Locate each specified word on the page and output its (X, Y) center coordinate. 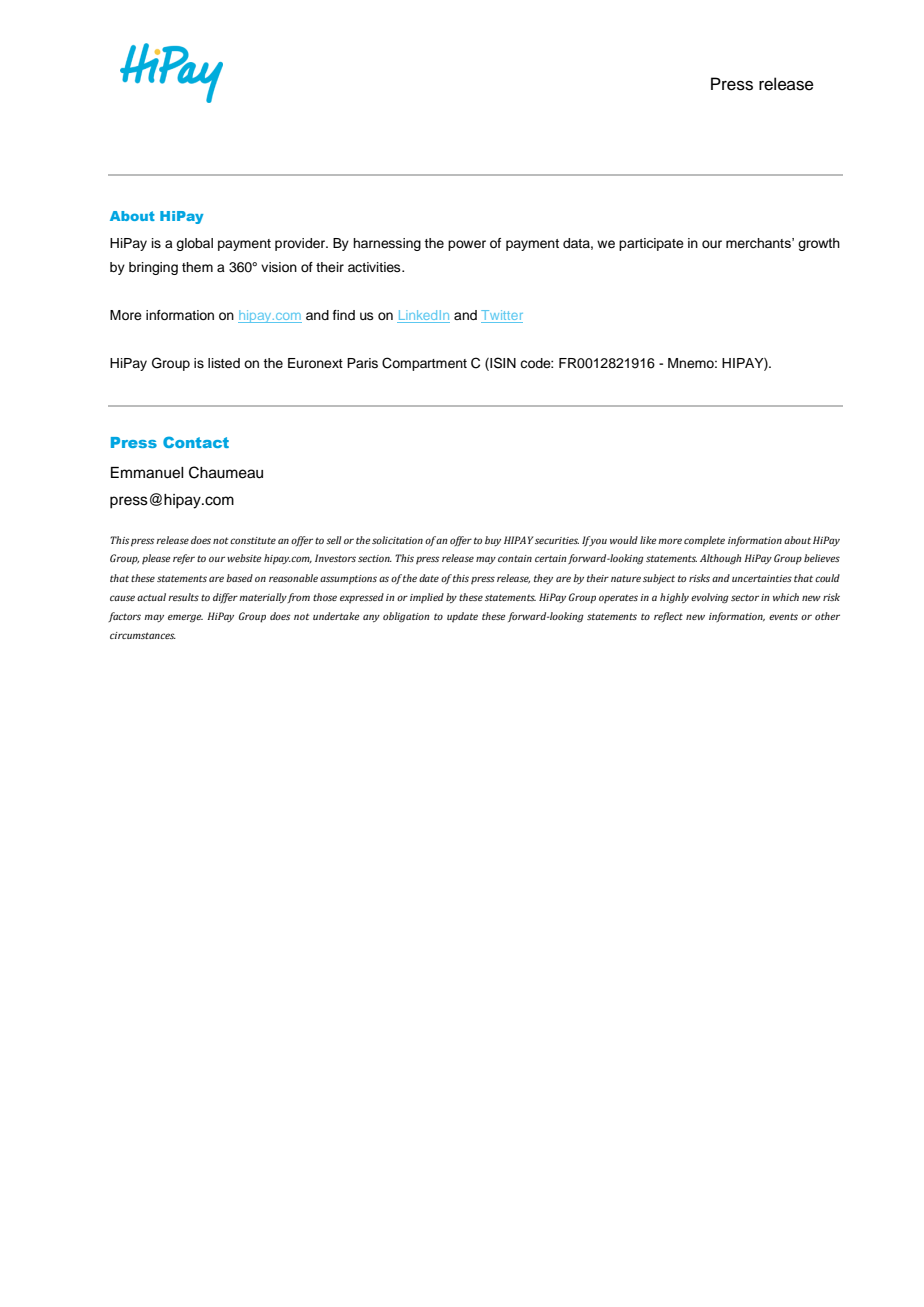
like (648, 540)
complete (704, 541)
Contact (196, 442)
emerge (185, 618)
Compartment (424, 364)
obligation (406, 617)
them (197, 267)
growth (819, 244)
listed (224, 363)
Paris (362, 363)
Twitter (502, 316)
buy (493, 541)
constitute (253, 540)
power (467, 245)
